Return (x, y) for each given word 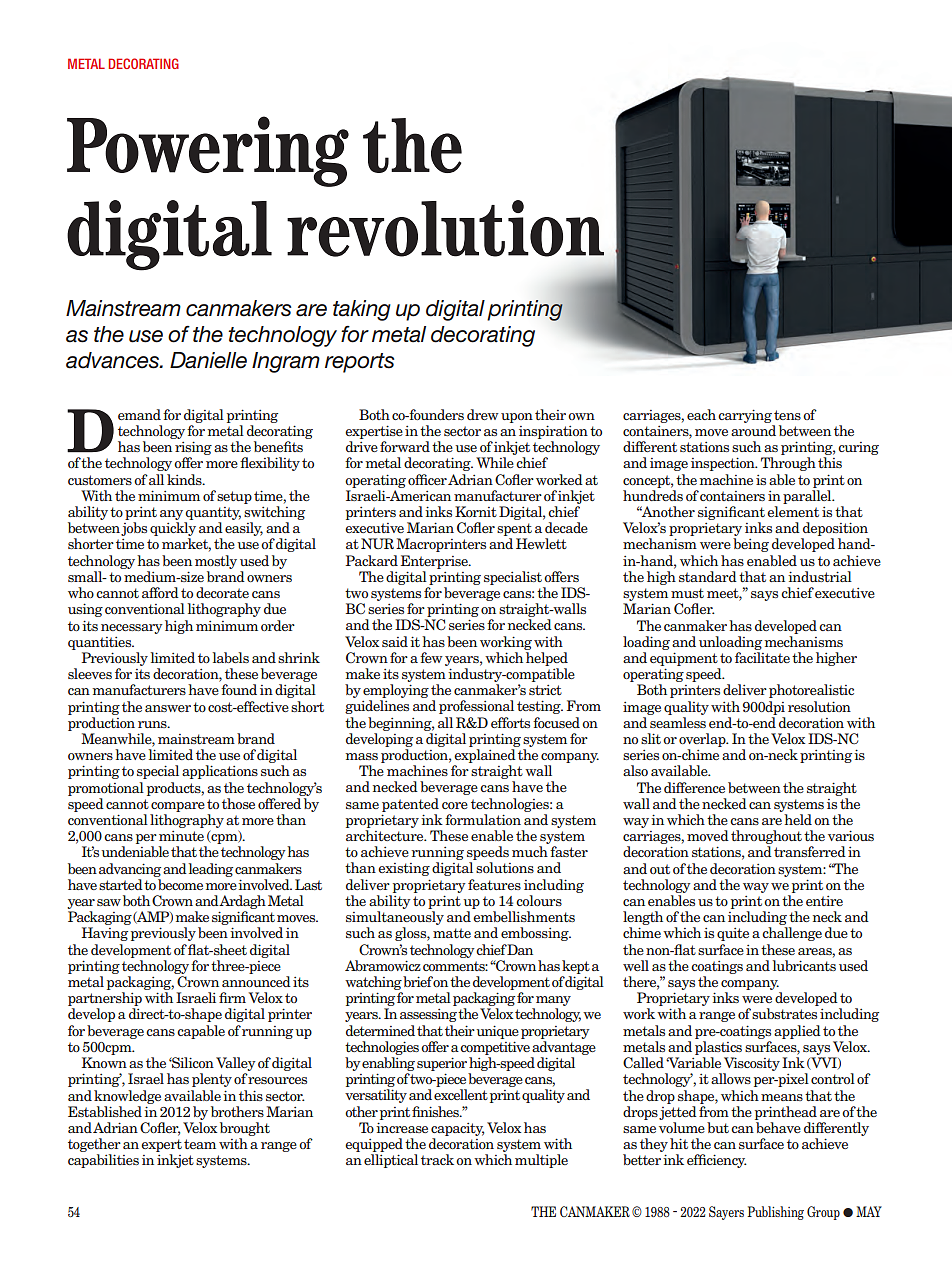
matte (452, 933)
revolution (445, 228)
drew (483, 414)
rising (193, 449)
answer (168, 708)
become (180, 884)
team (200, 1144)
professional (476, 707)
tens (787, 415)
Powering (208, 151)
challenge (792, 934)
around (753, 430)
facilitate (762, 657)
